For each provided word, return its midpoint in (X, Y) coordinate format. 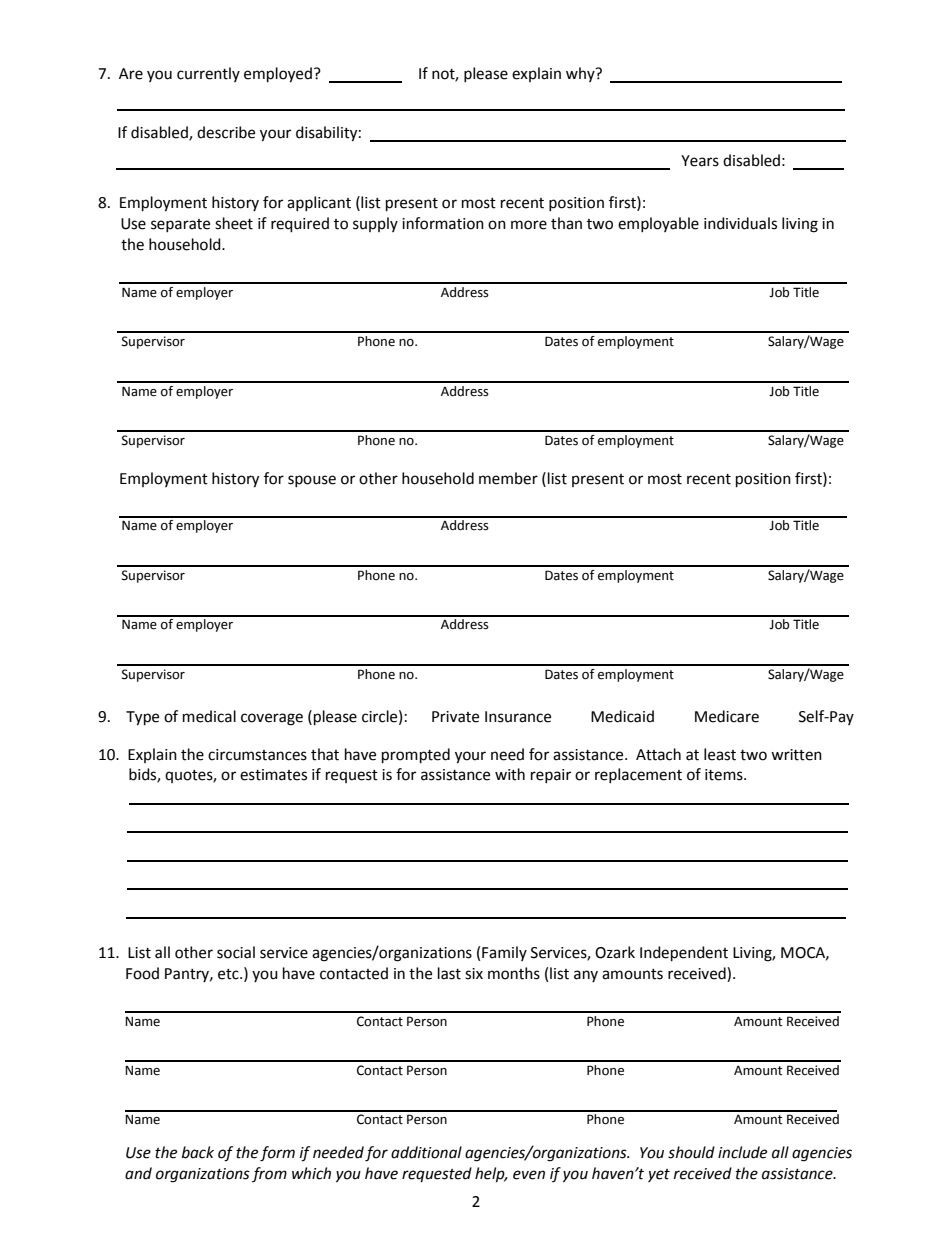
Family (504, 953)
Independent (684, 954)
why (581, 74)
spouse (312, 481)
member (508, 478)
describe (226, 132)
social (236, 952)
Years (700, 161)
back (198, 1152)
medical (209, 716)
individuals (740, 223)
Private (455, 717)
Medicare (727, 716)
